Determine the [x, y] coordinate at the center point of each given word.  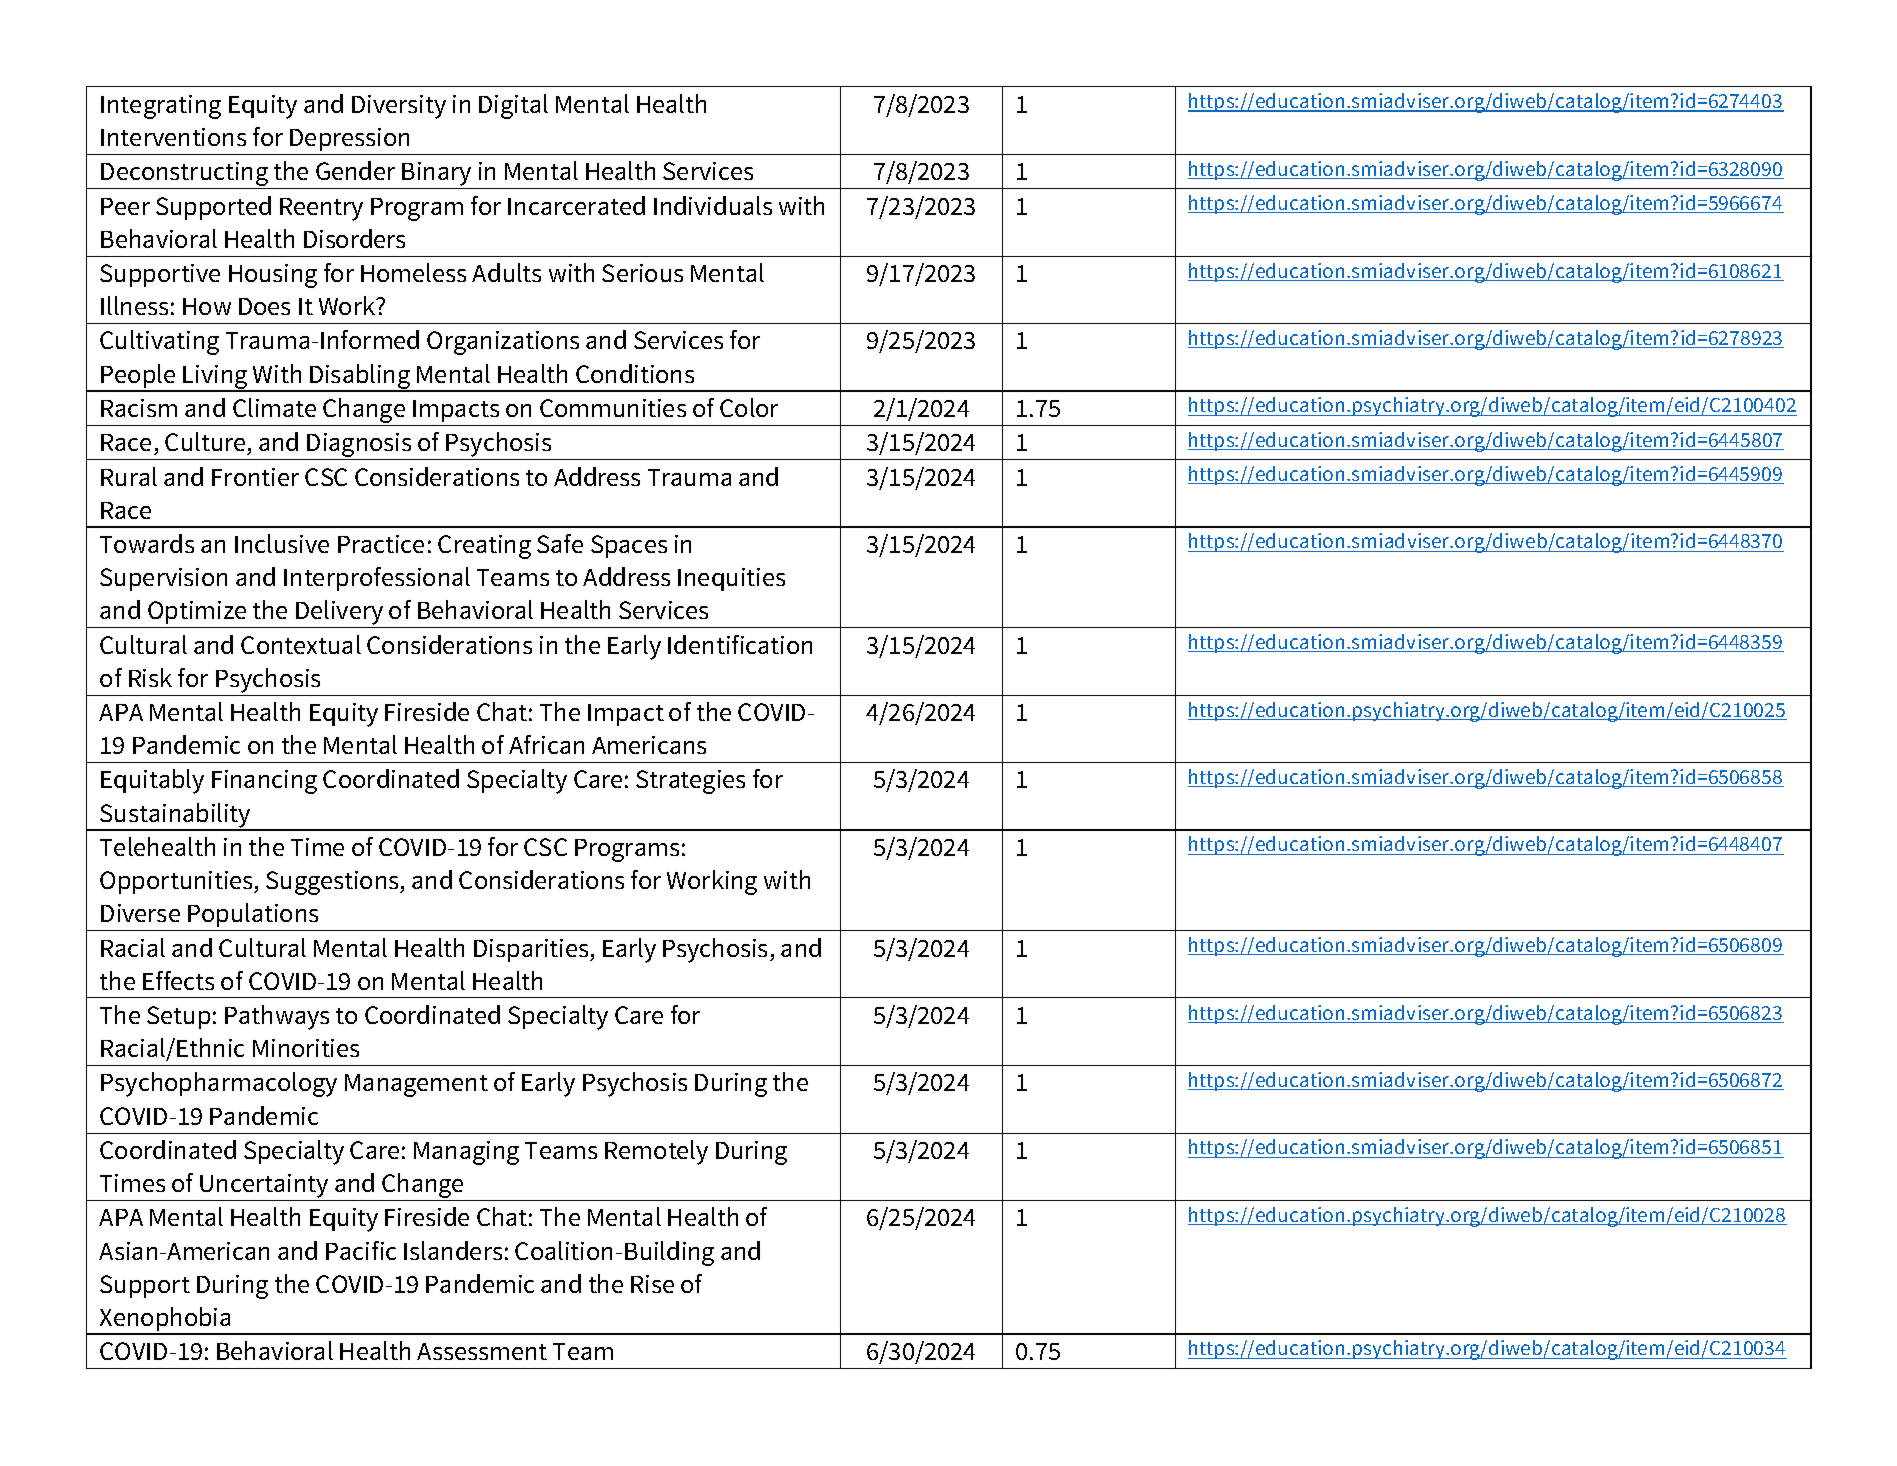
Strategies [690, 782]
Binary [437, 175]
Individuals [713, 205]
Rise [652, 1284]
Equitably [152, 781]
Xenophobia [165, 1320]
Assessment [482, 1351]
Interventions [173, 137]
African [546, 744]
